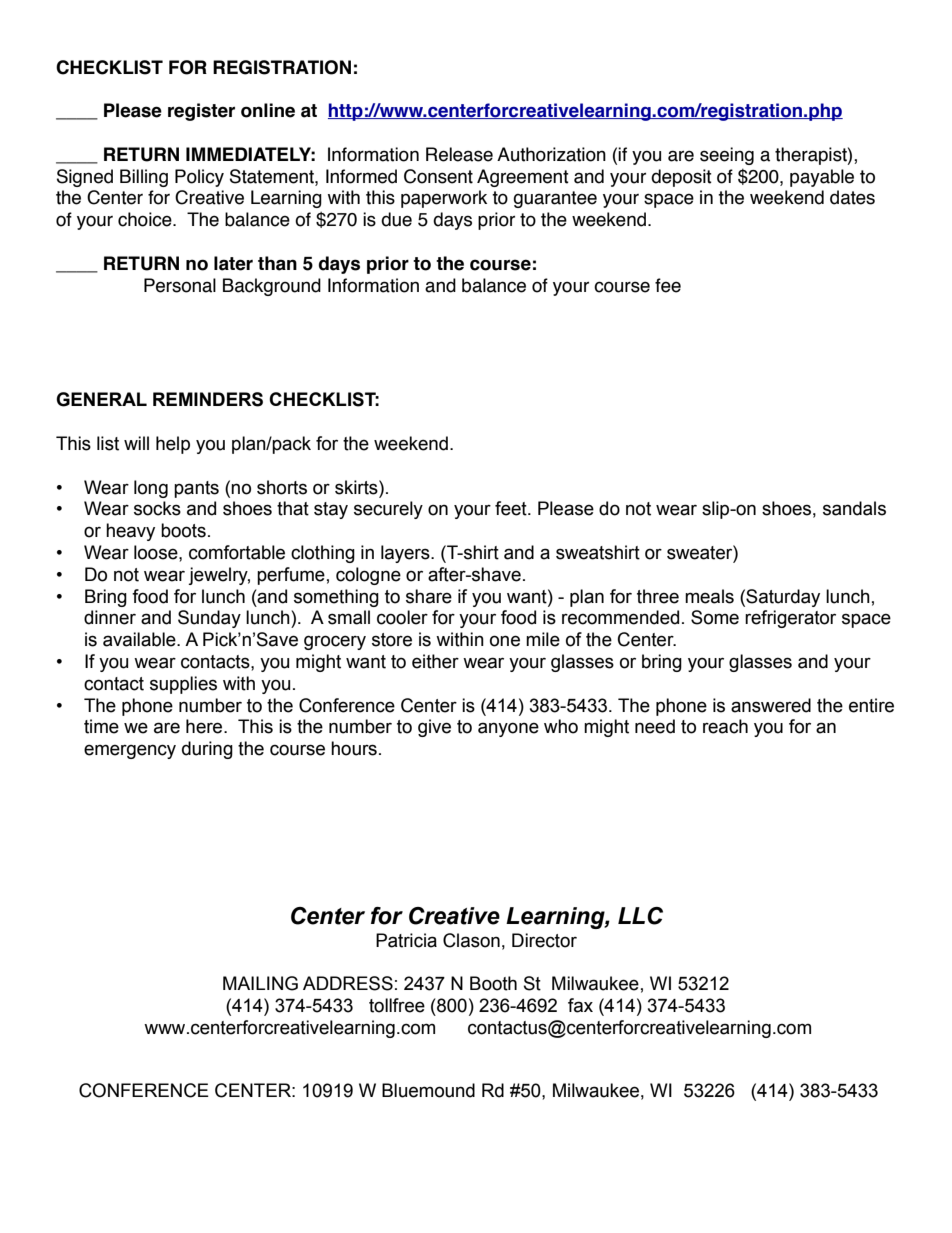  Describe the element at coordinates (201, 112) in the document. I see `register` at that location.
